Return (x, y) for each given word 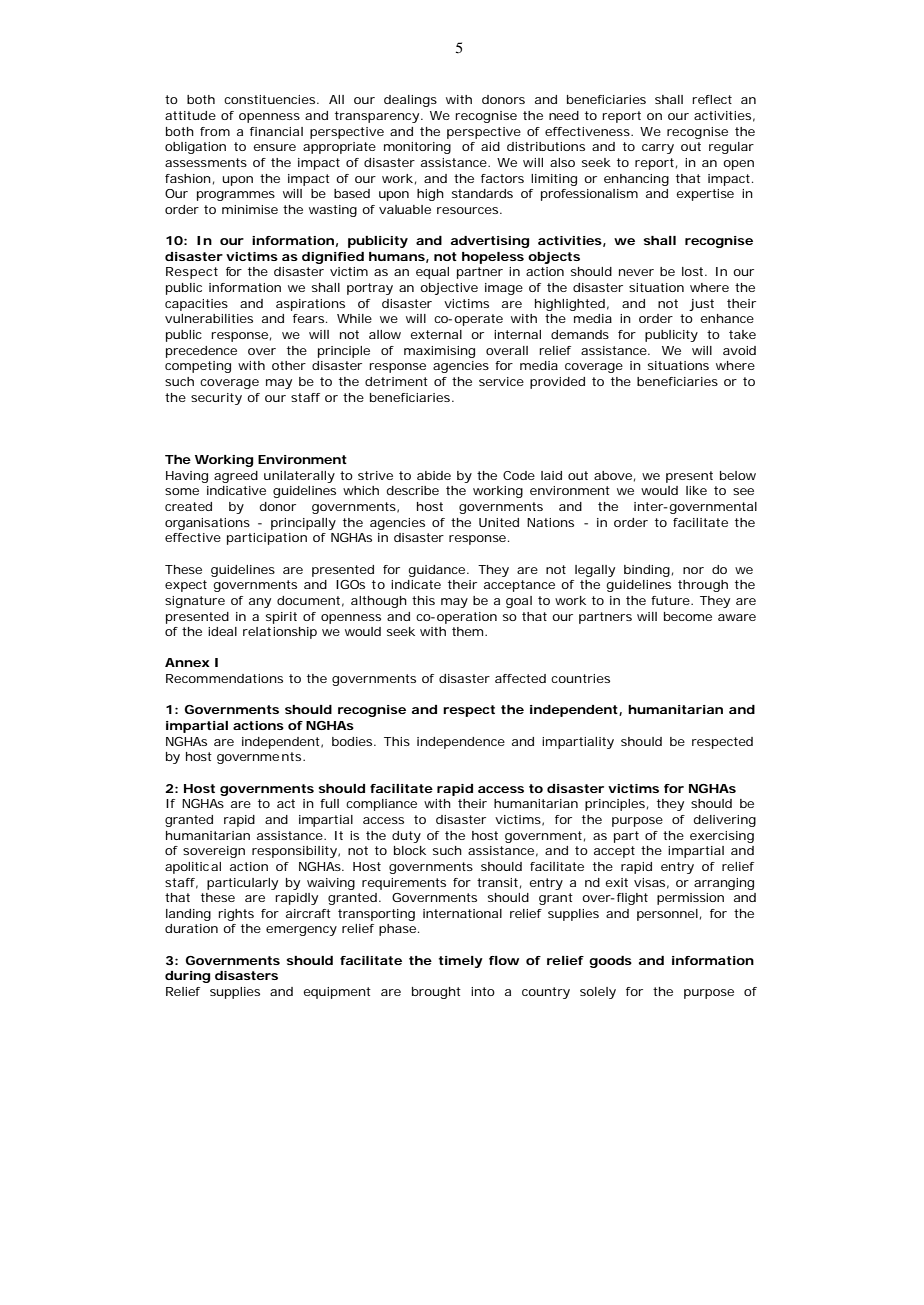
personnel (667, 915)
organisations (207, 524)
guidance (438, 571)
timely (461, 962)
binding (647, 571)
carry (658, 149)
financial (276, 131)
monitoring (417, 148)
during (187, 977)
